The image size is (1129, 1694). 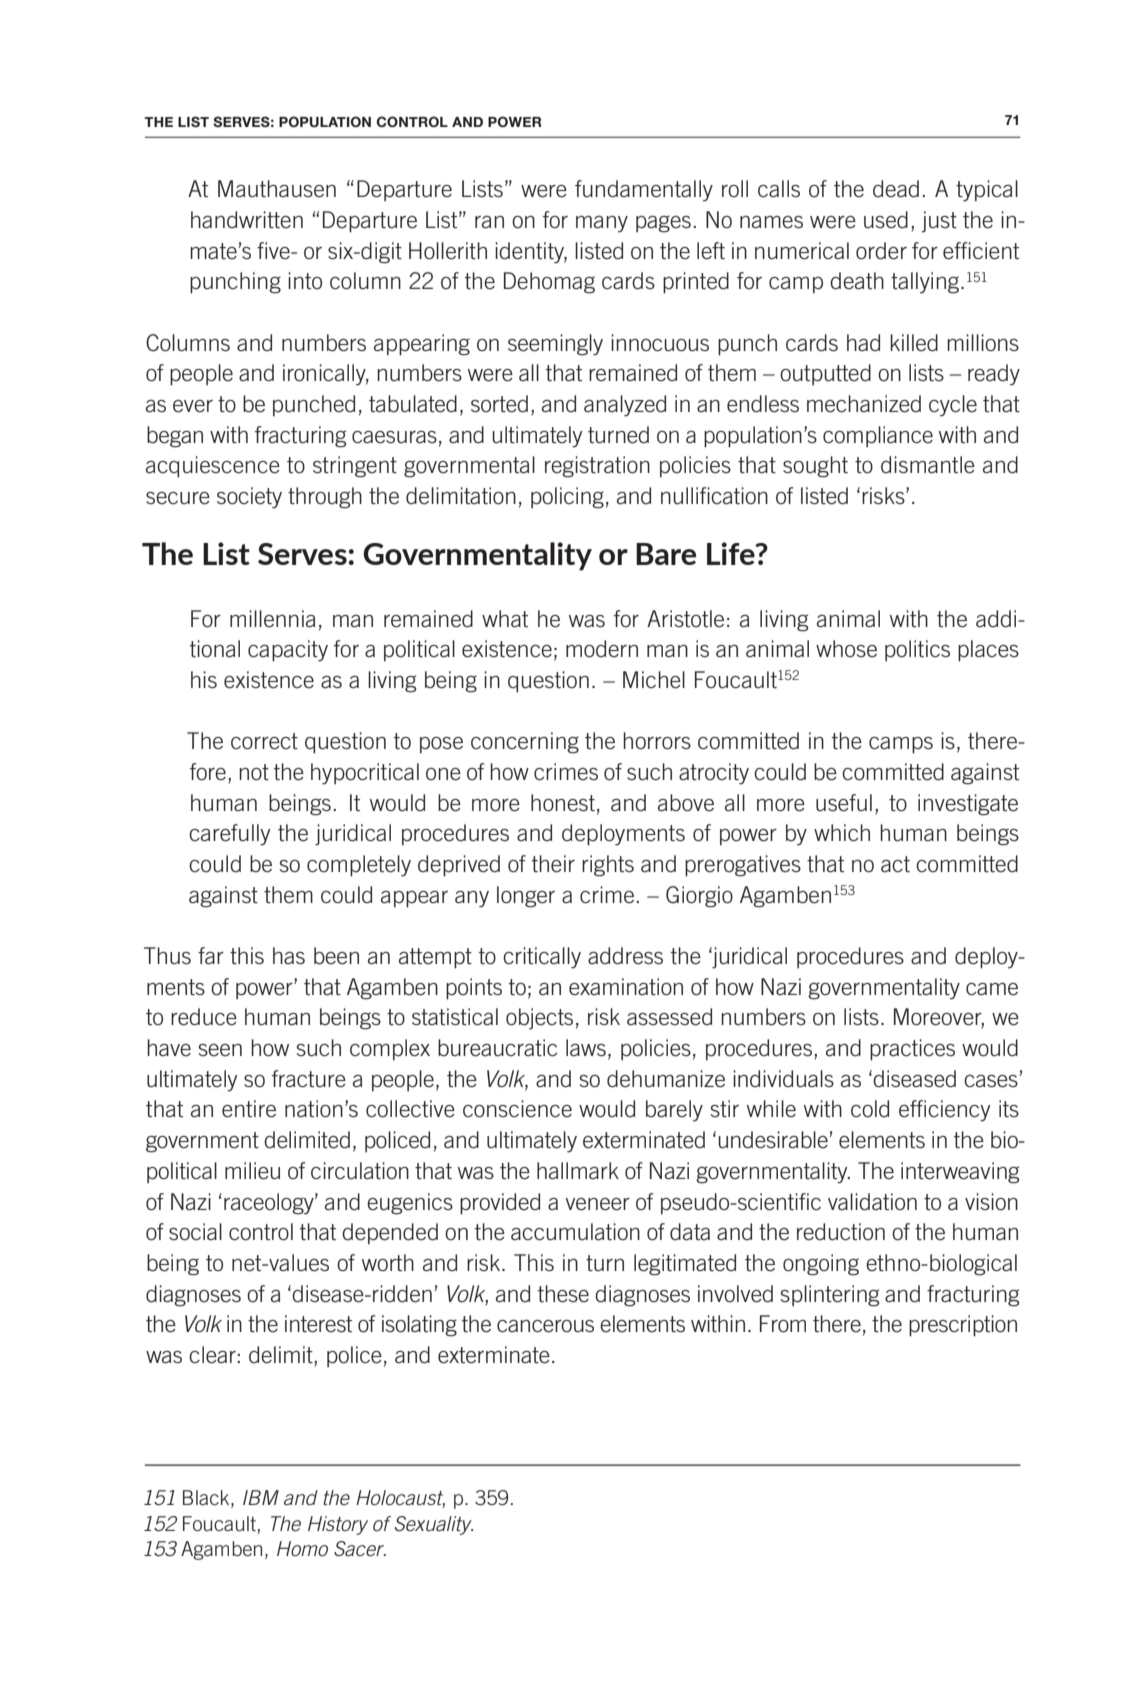 I want to click on used, so click(x=886, y=220).
